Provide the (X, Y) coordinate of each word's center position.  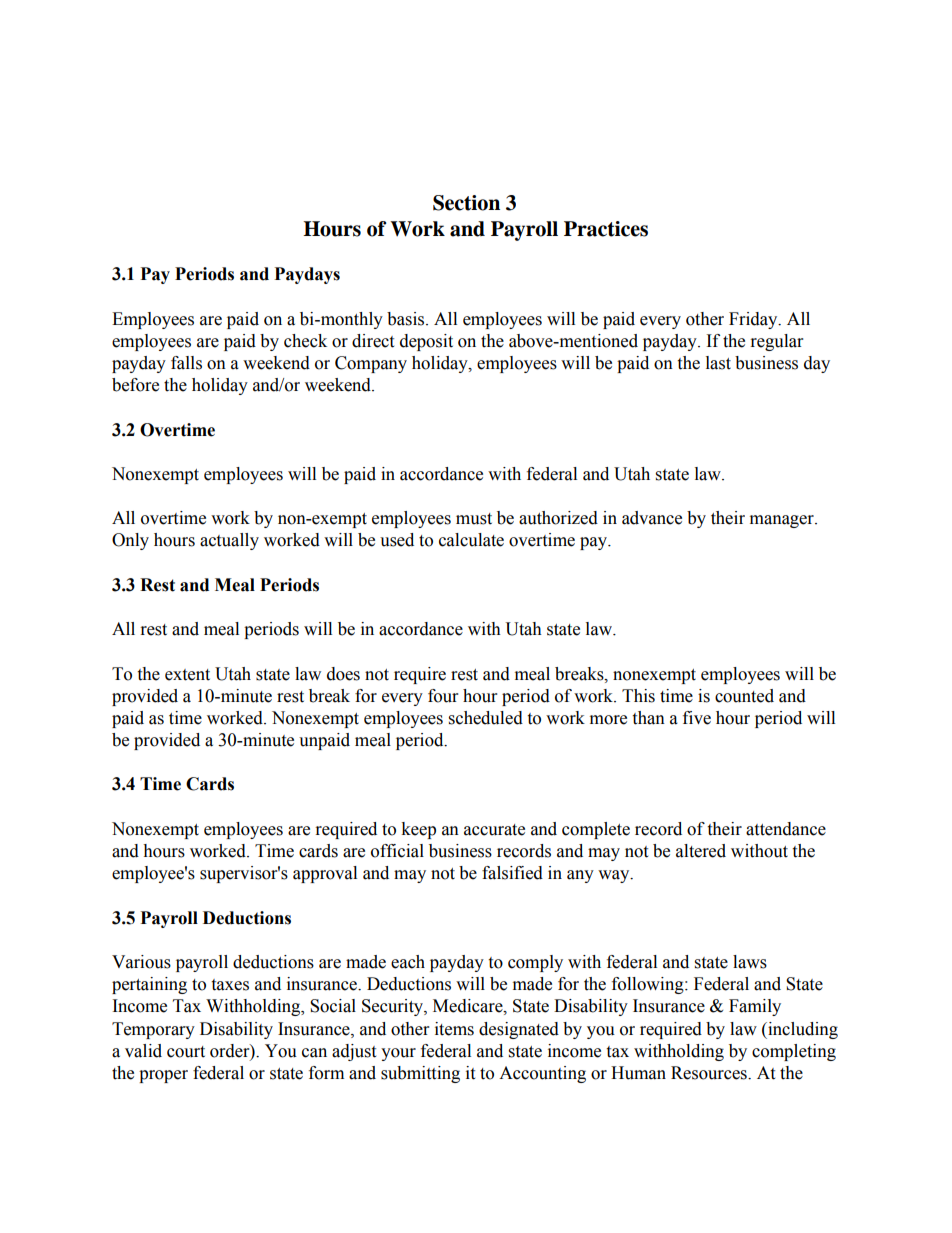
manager (783, 521)
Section (466, 203)
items (454, 1029)
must (474, 519)
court (186, 1052)
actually (229, 541)
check (305, 341)
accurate (494, 830)
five (697, 718)
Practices (606, 229)
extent (187, 675)
